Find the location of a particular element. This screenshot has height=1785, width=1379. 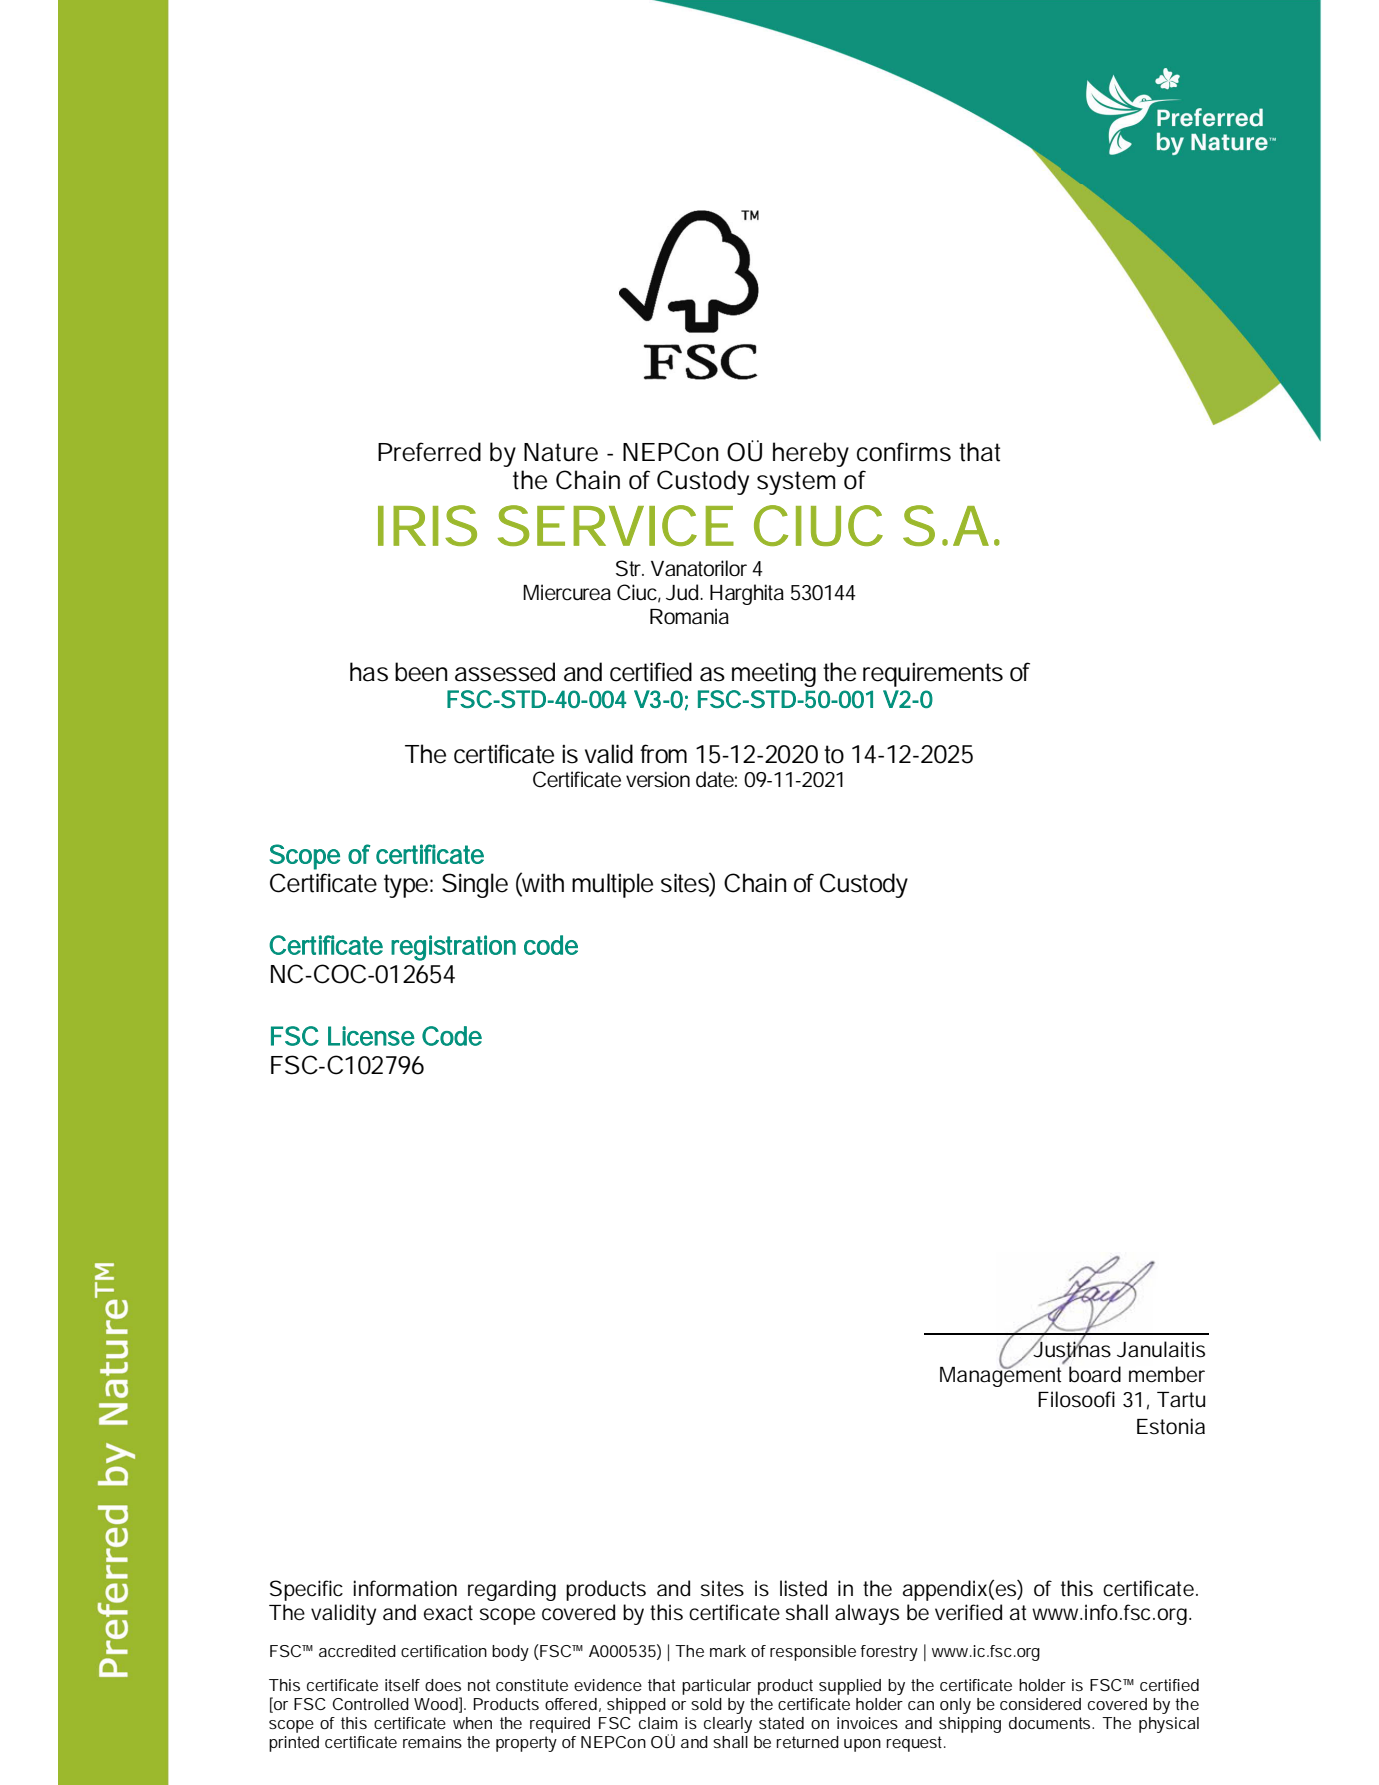

Management is located at coordinates (1000, 1375).
